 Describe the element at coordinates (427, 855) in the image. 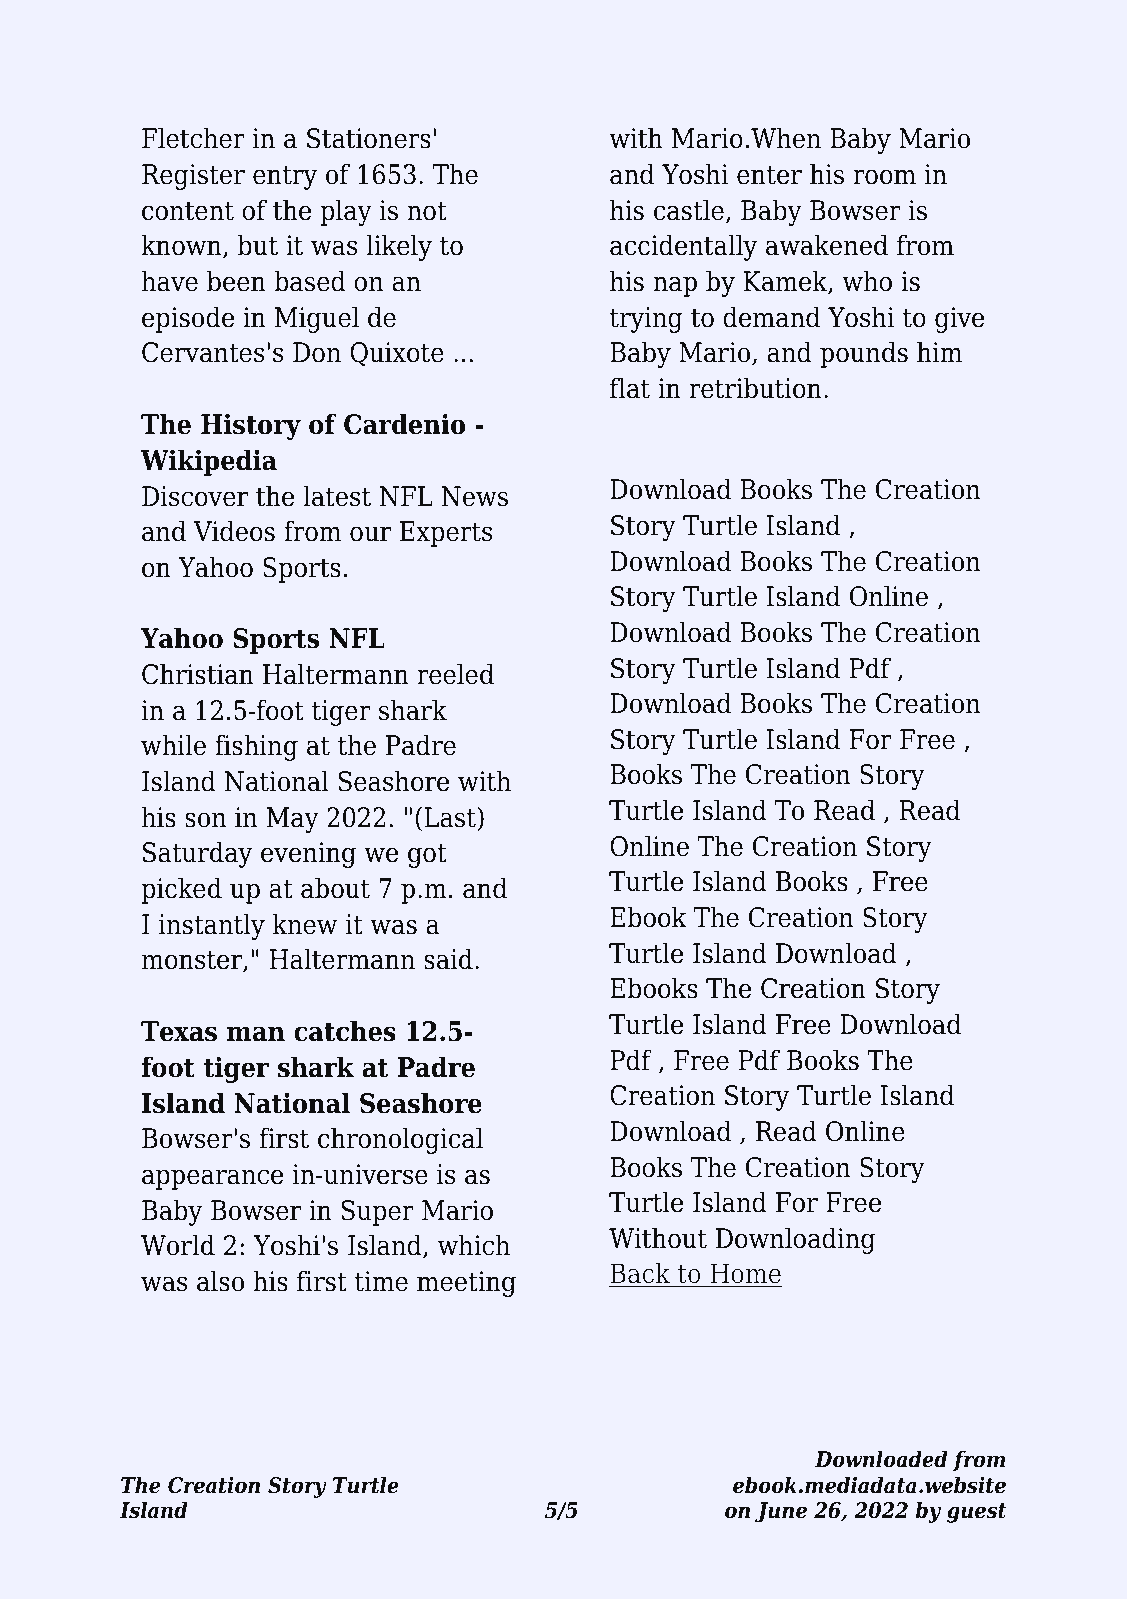

I see `got` at that location.
